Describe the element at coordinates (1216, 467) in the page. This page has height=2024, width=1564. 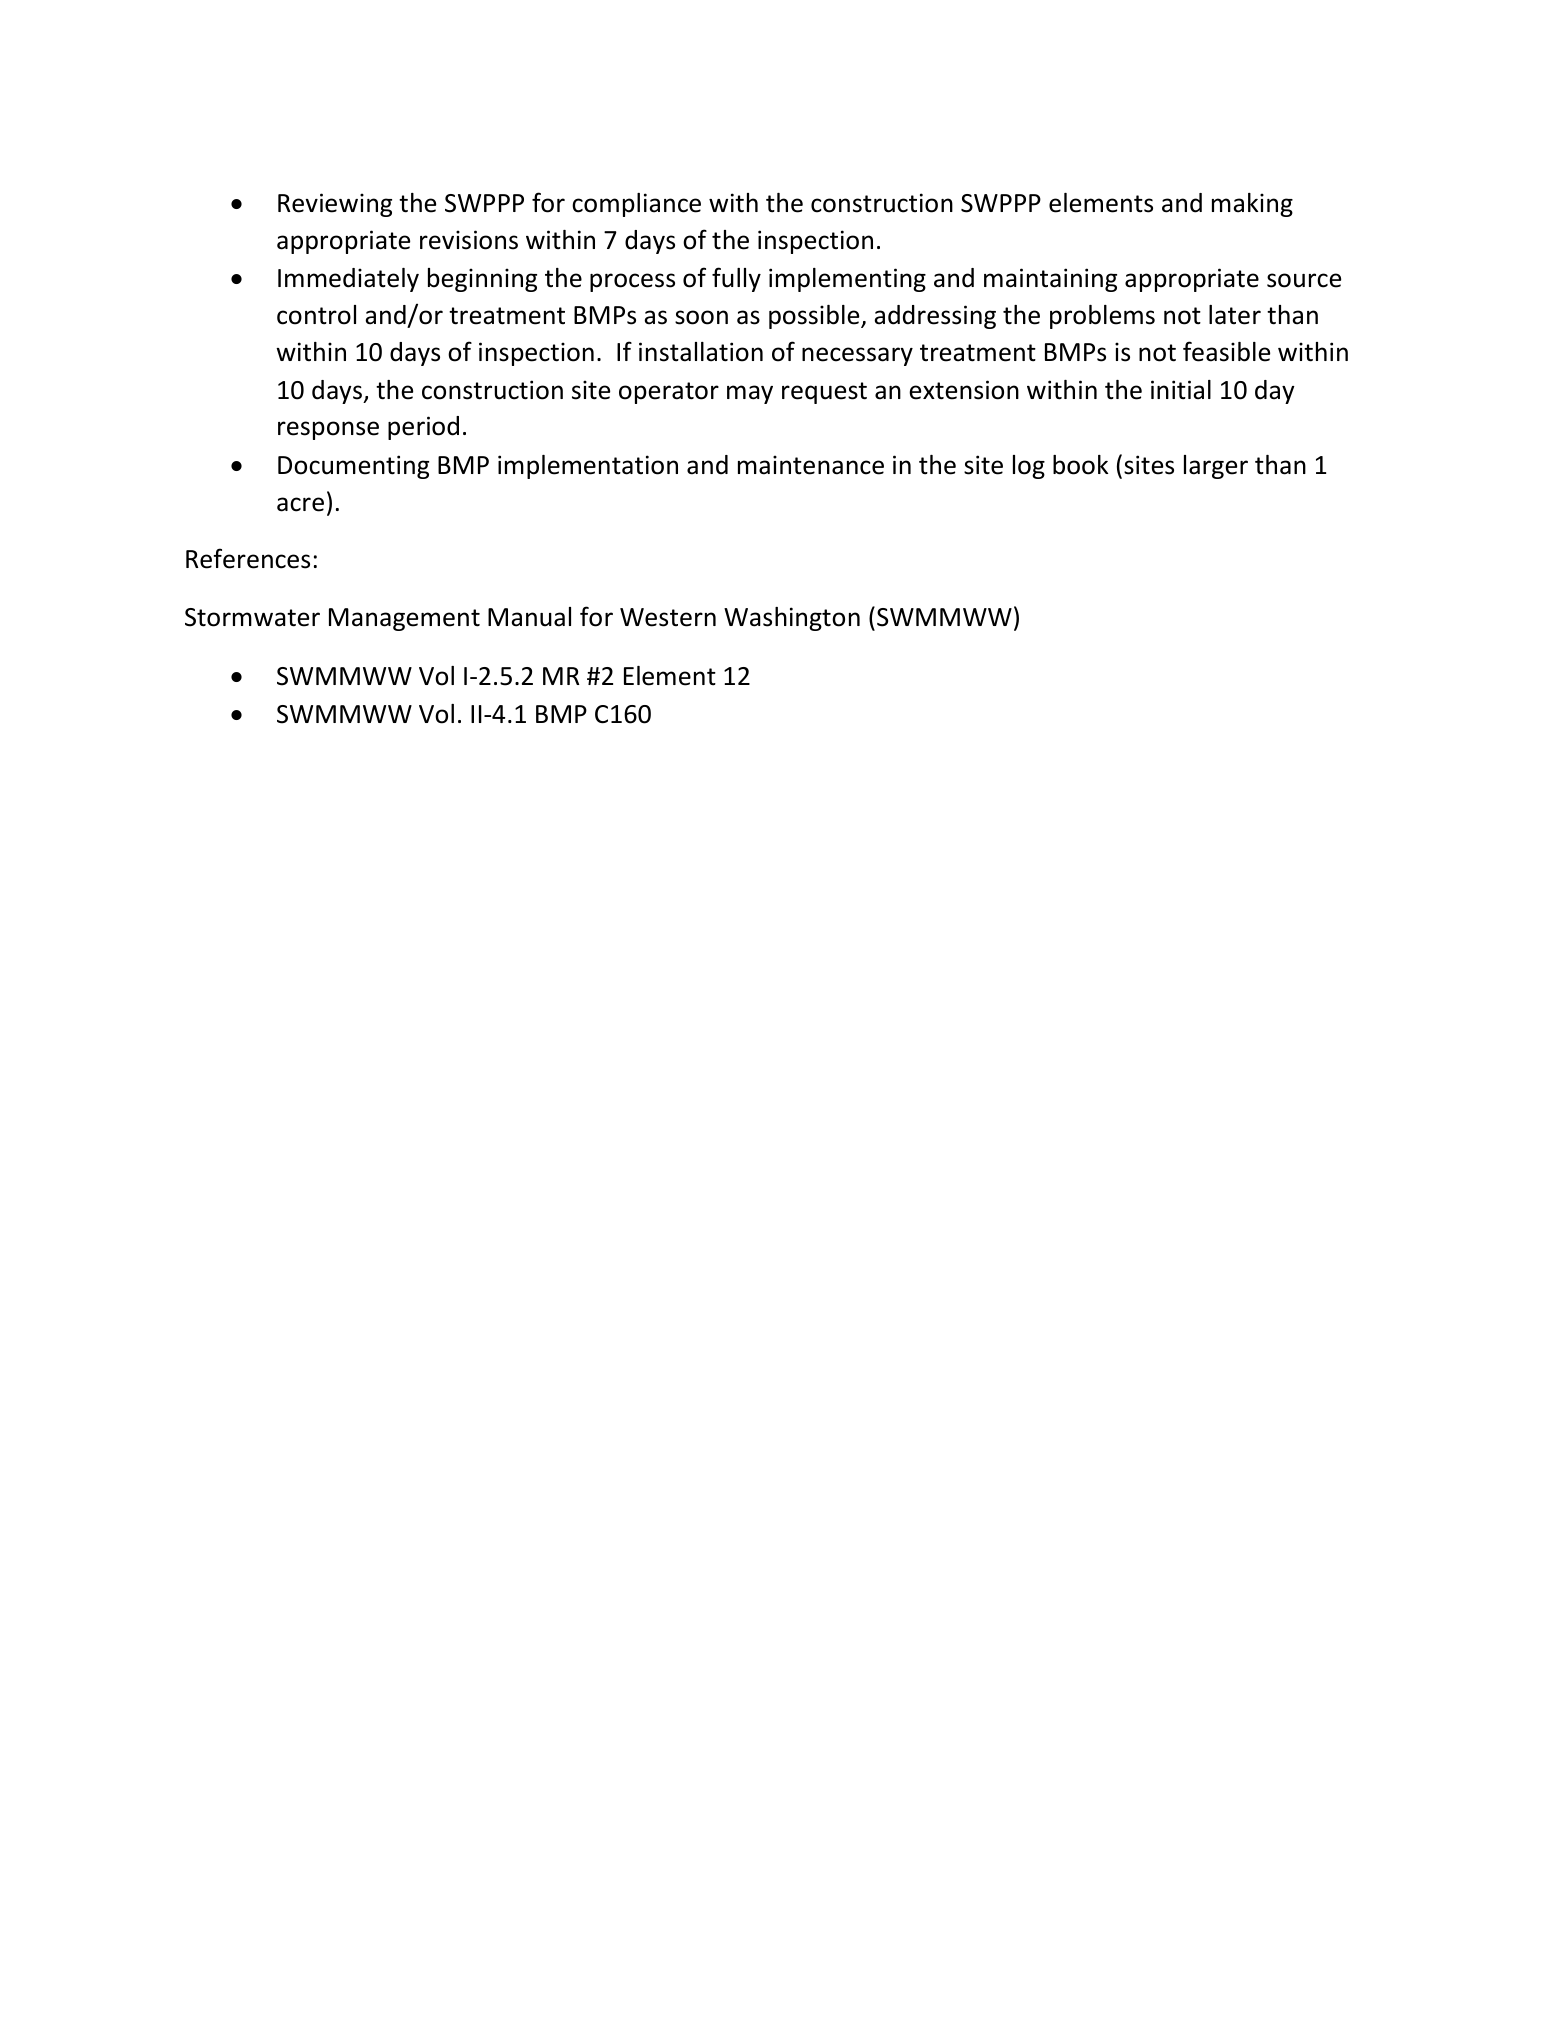
I see `larger` at that location.
